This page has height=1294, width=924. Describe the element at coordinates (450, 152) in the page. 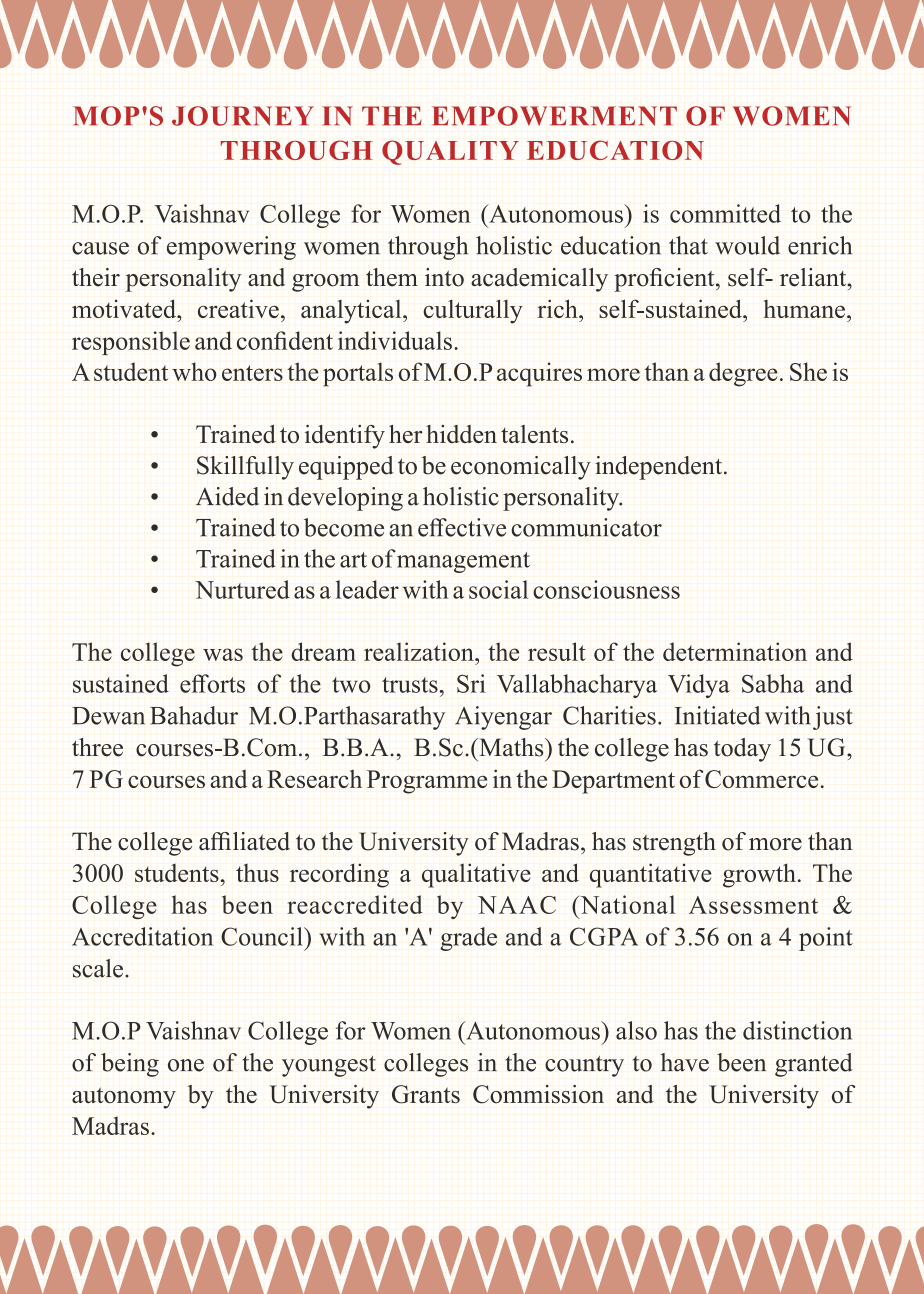

I see `QUALITY` at that location.
